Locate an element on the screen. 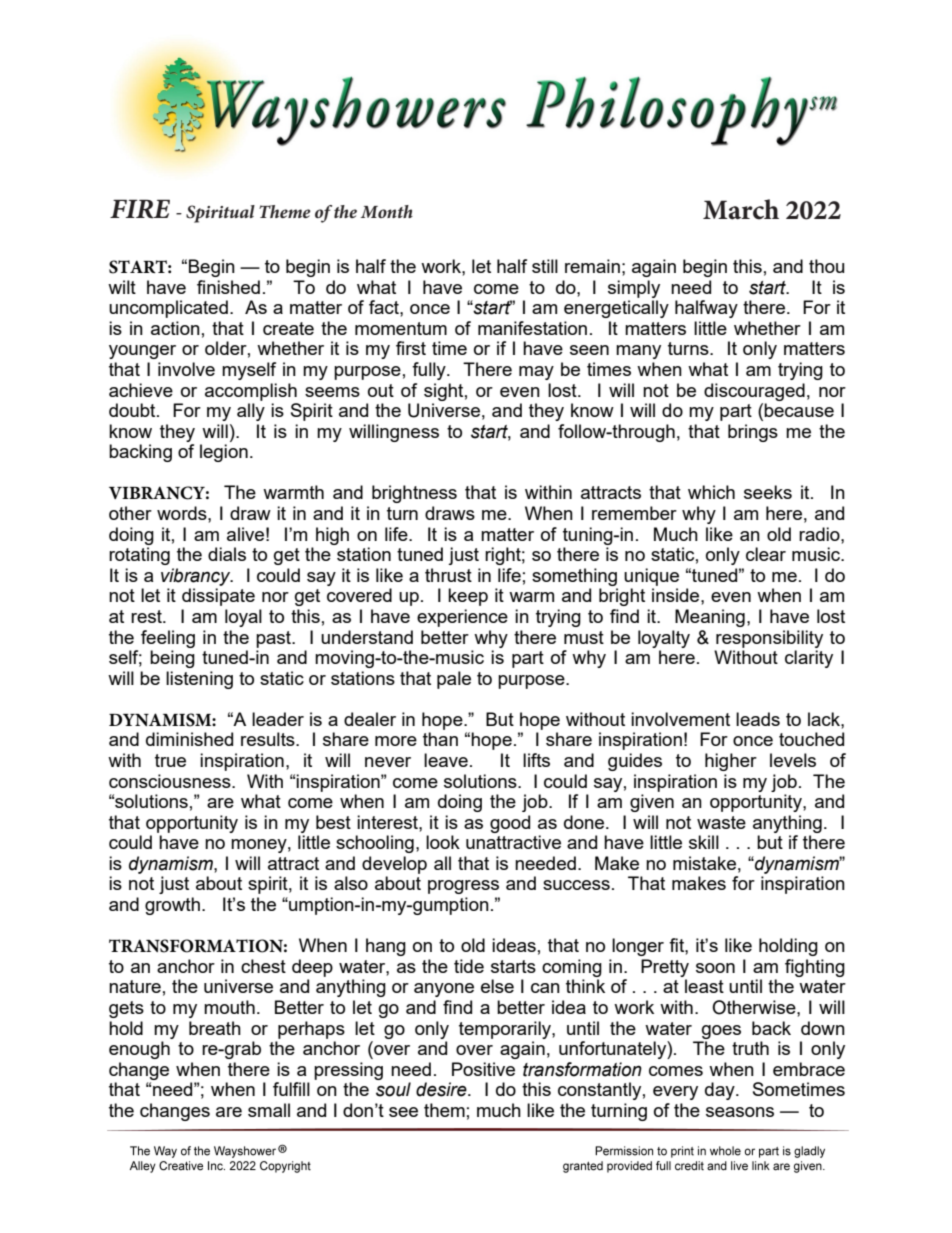 The image size is (952, 1233). day is located at coordinates (721, 1091).
